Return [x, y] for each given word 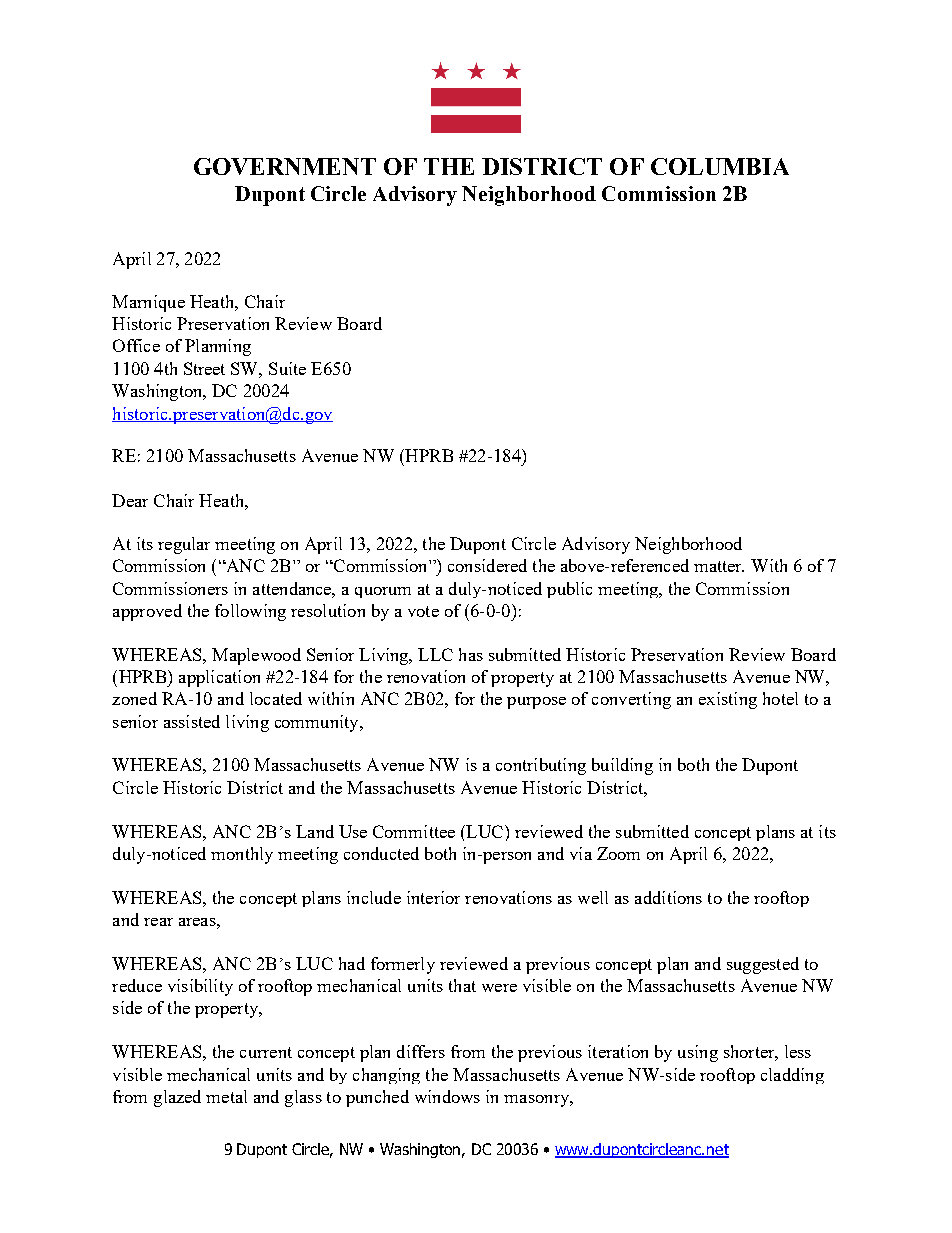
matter [719, 566]
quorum [383, 592]
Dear [130, 500]
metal [226, 1096]
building [622, 766]
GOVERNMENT [285, 166]
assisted [192, 721]
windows [447, 1096]
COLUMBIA [720, 166]
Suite [287, 368]
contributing [541, 766]
